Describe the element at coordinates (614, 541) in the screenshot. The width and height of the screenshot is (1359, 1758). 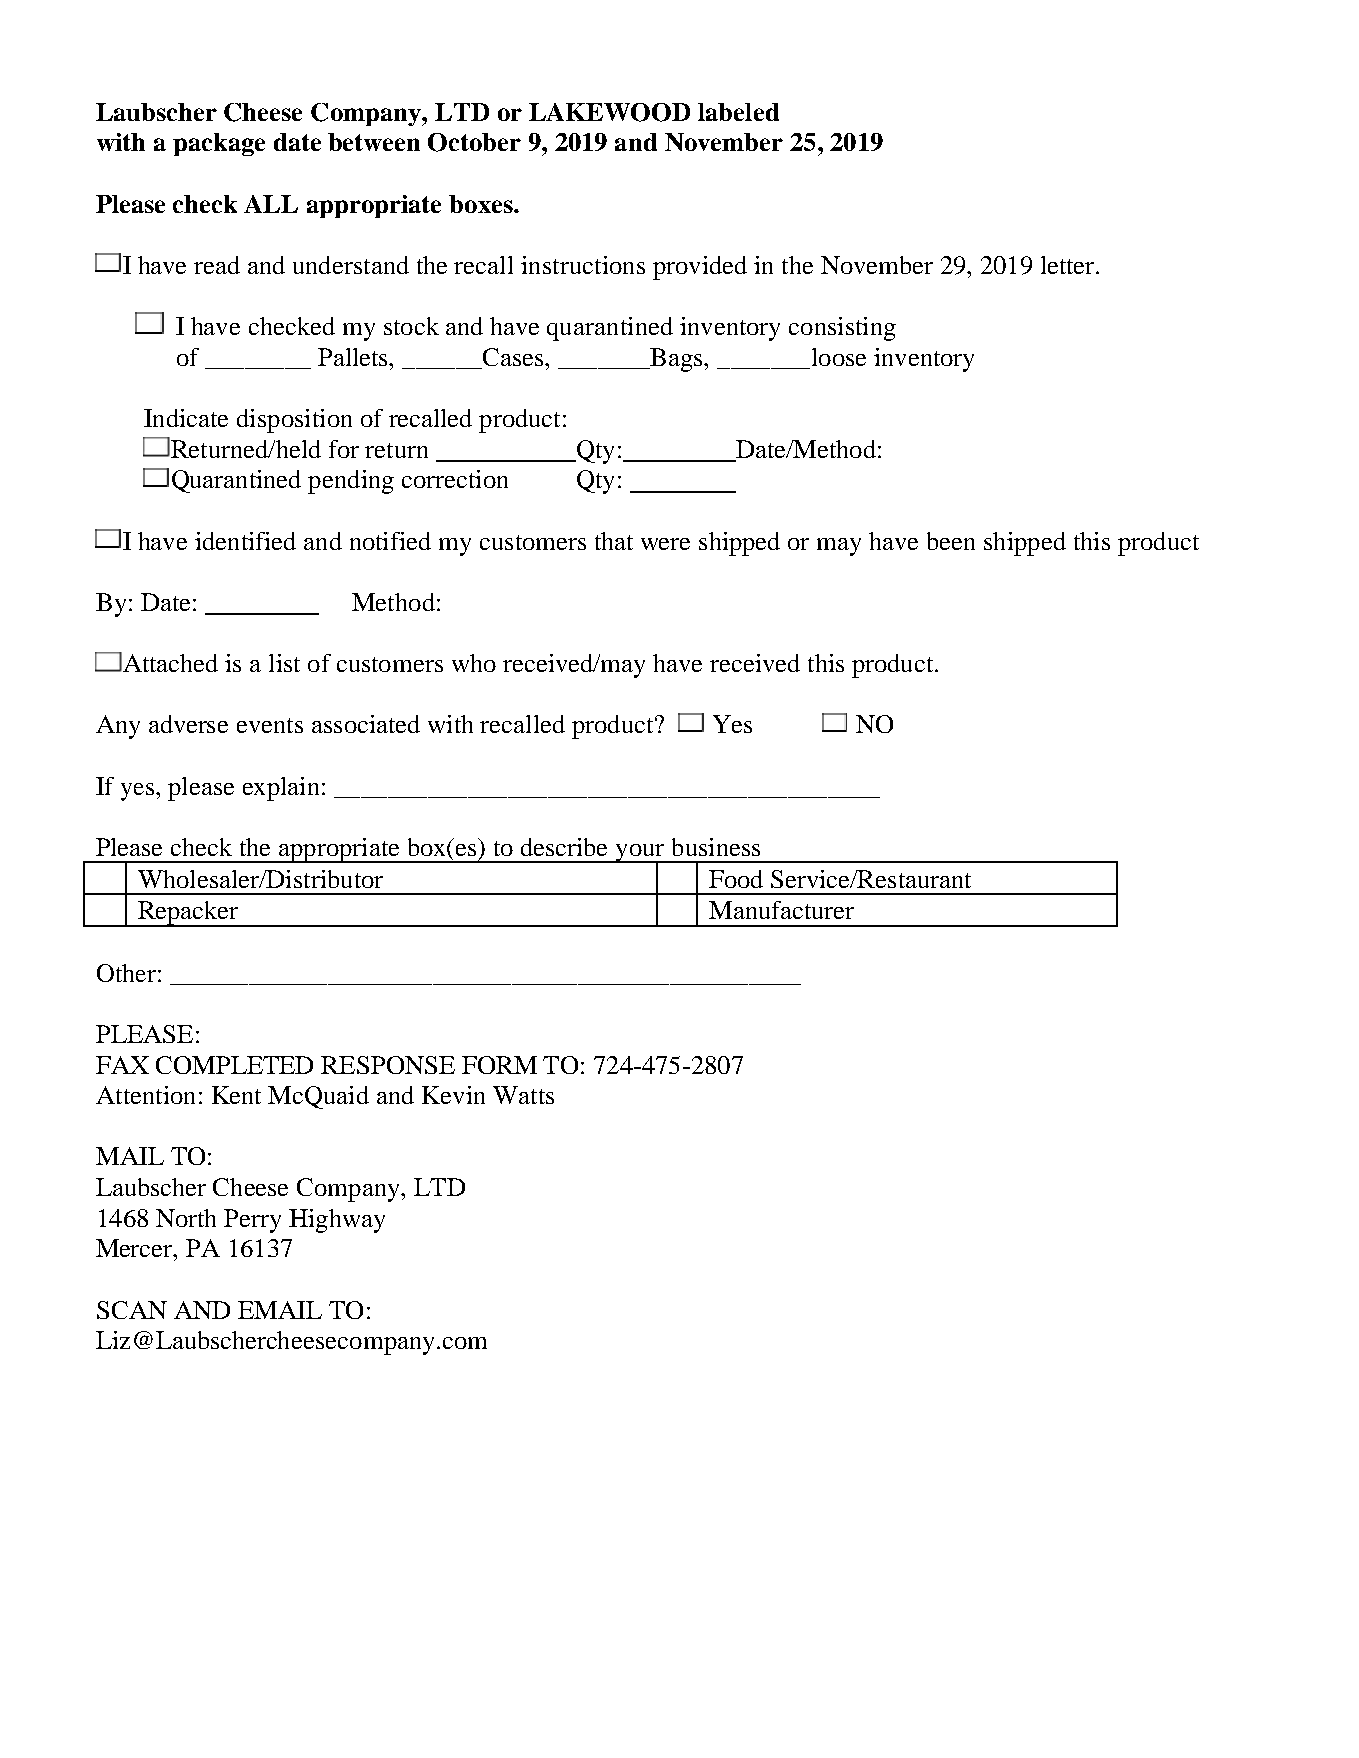
I see `that` at that location.
